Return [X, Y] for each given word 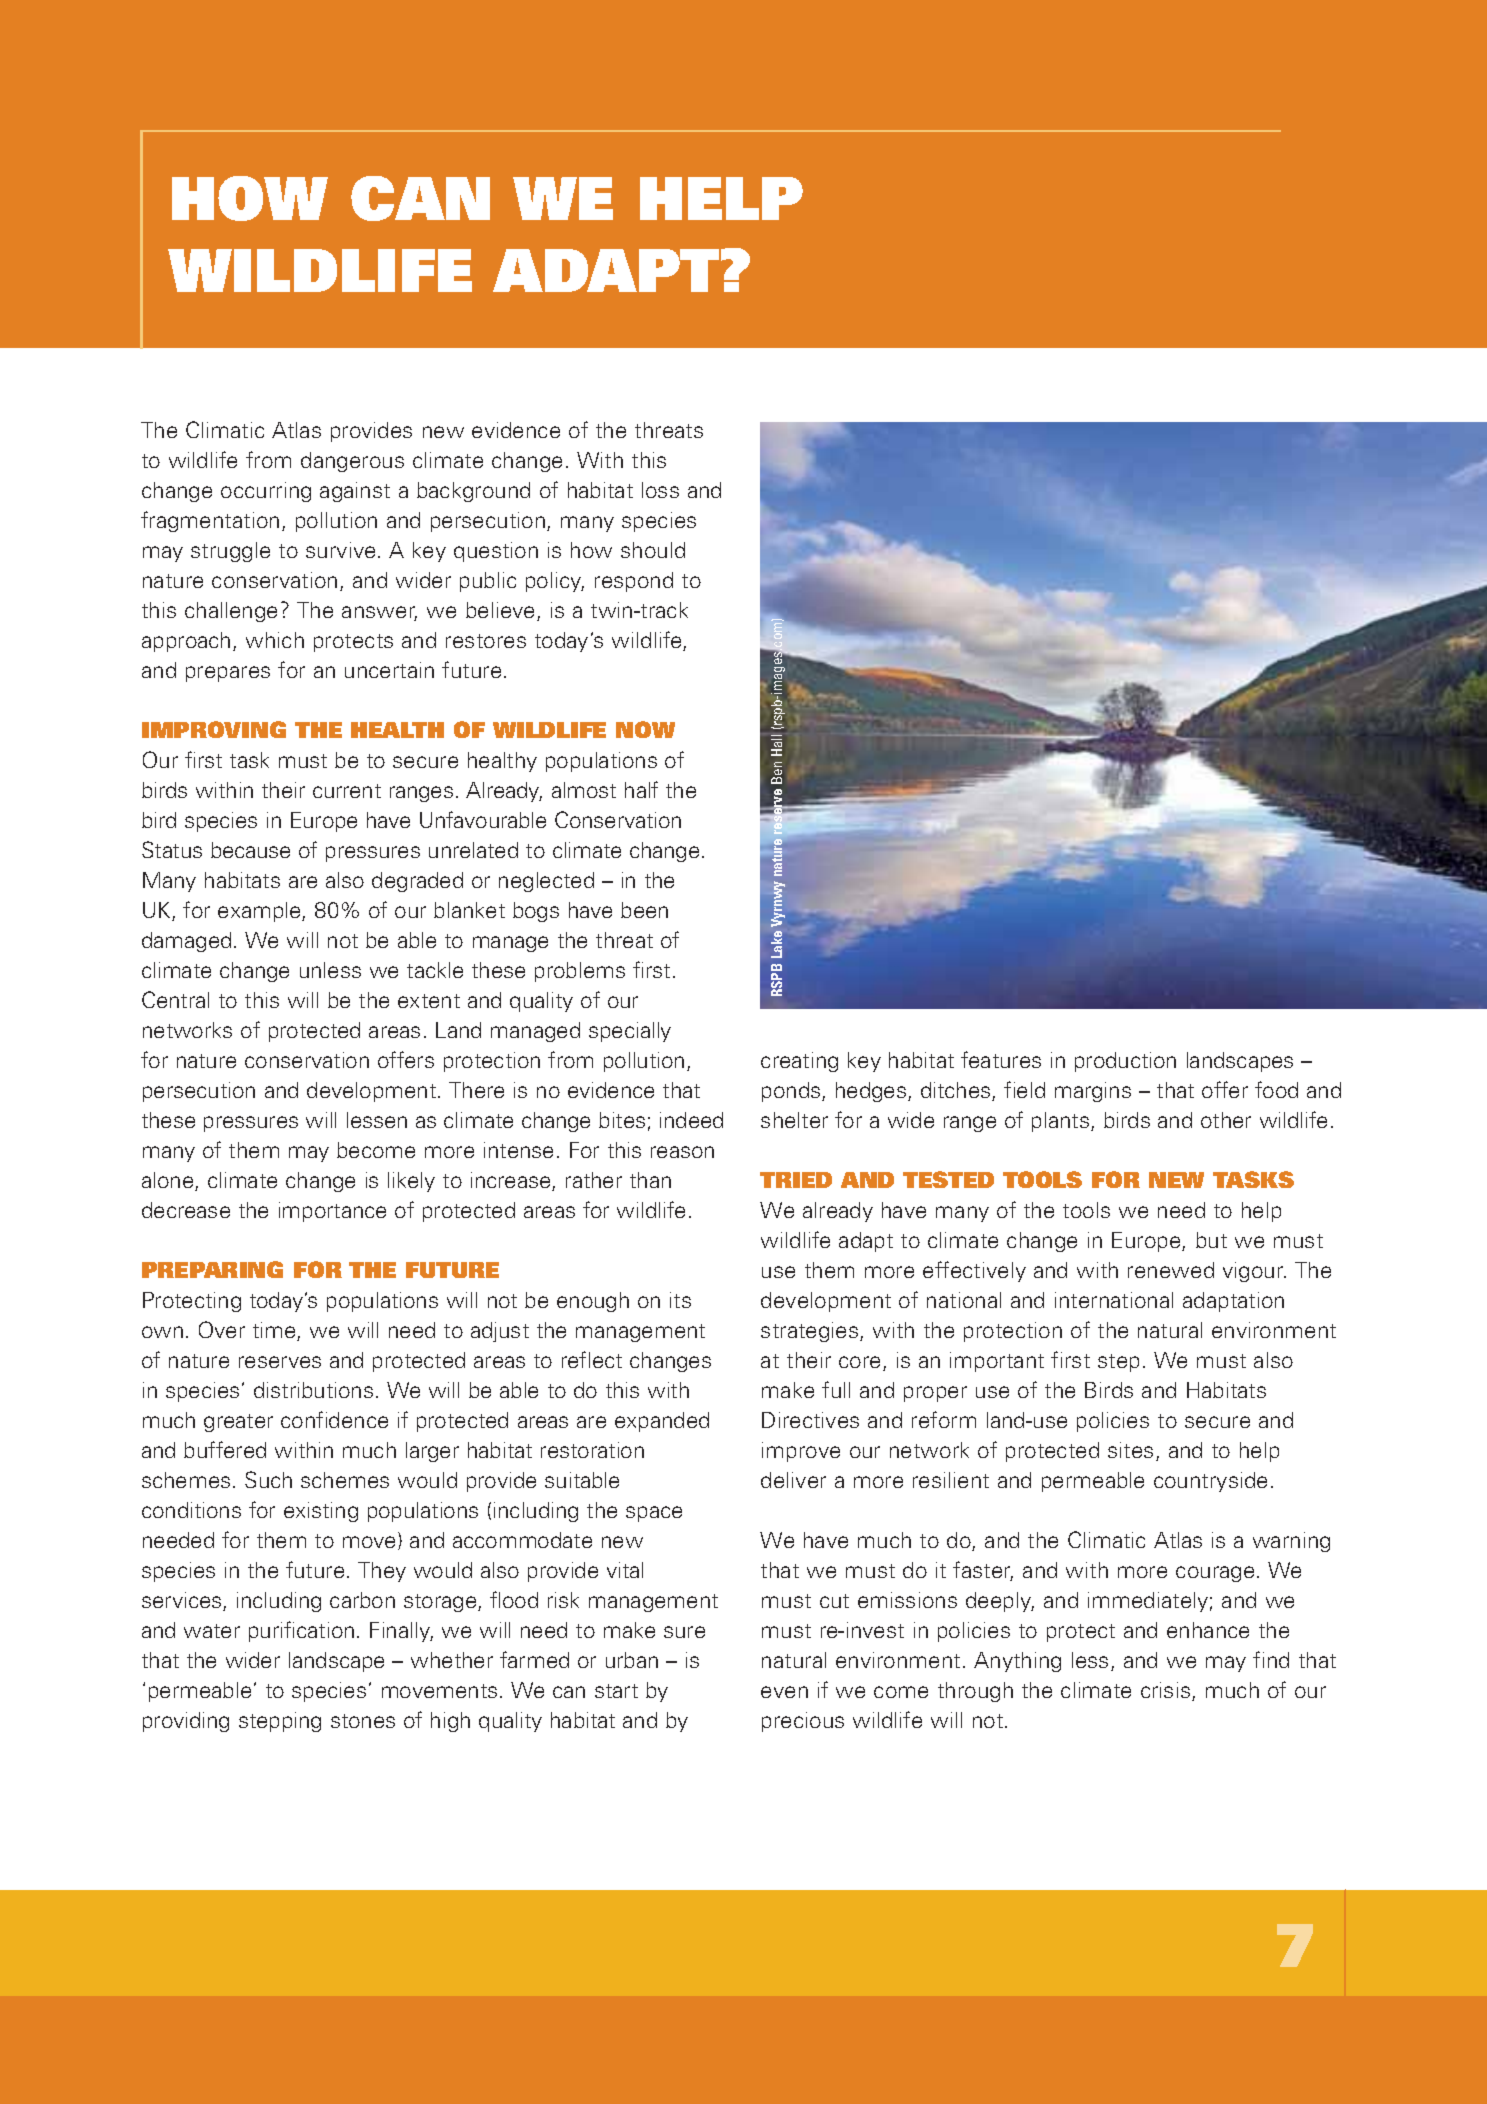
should [653, 550]
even [784, 1692]
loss [660, 490]
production [1125, 1062]
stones [363, 1721]
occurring [266, 492]
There [476, 1090]
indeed [691, 1120]
